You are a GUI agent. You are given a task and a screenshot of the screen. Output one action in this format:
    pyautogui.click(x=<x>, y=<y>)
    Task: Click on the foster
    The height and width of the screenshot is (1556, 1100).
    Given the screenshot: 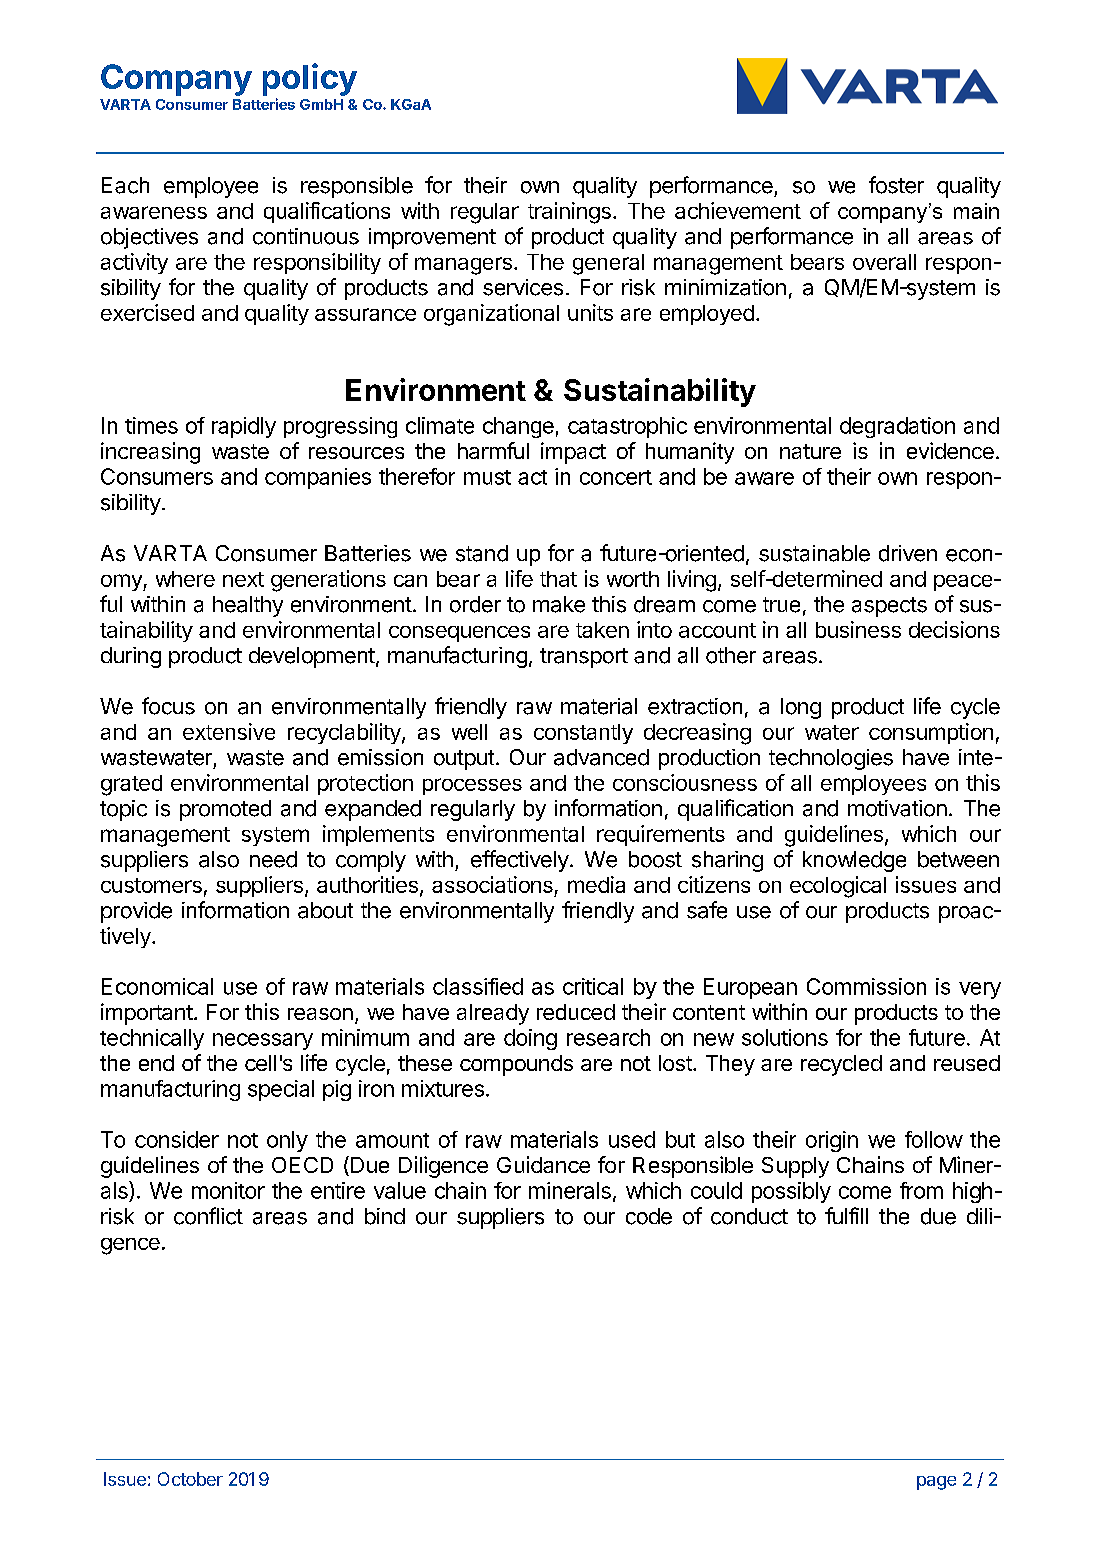 What is the action you would take?
    pyautogui.click(x=896, y=185)
